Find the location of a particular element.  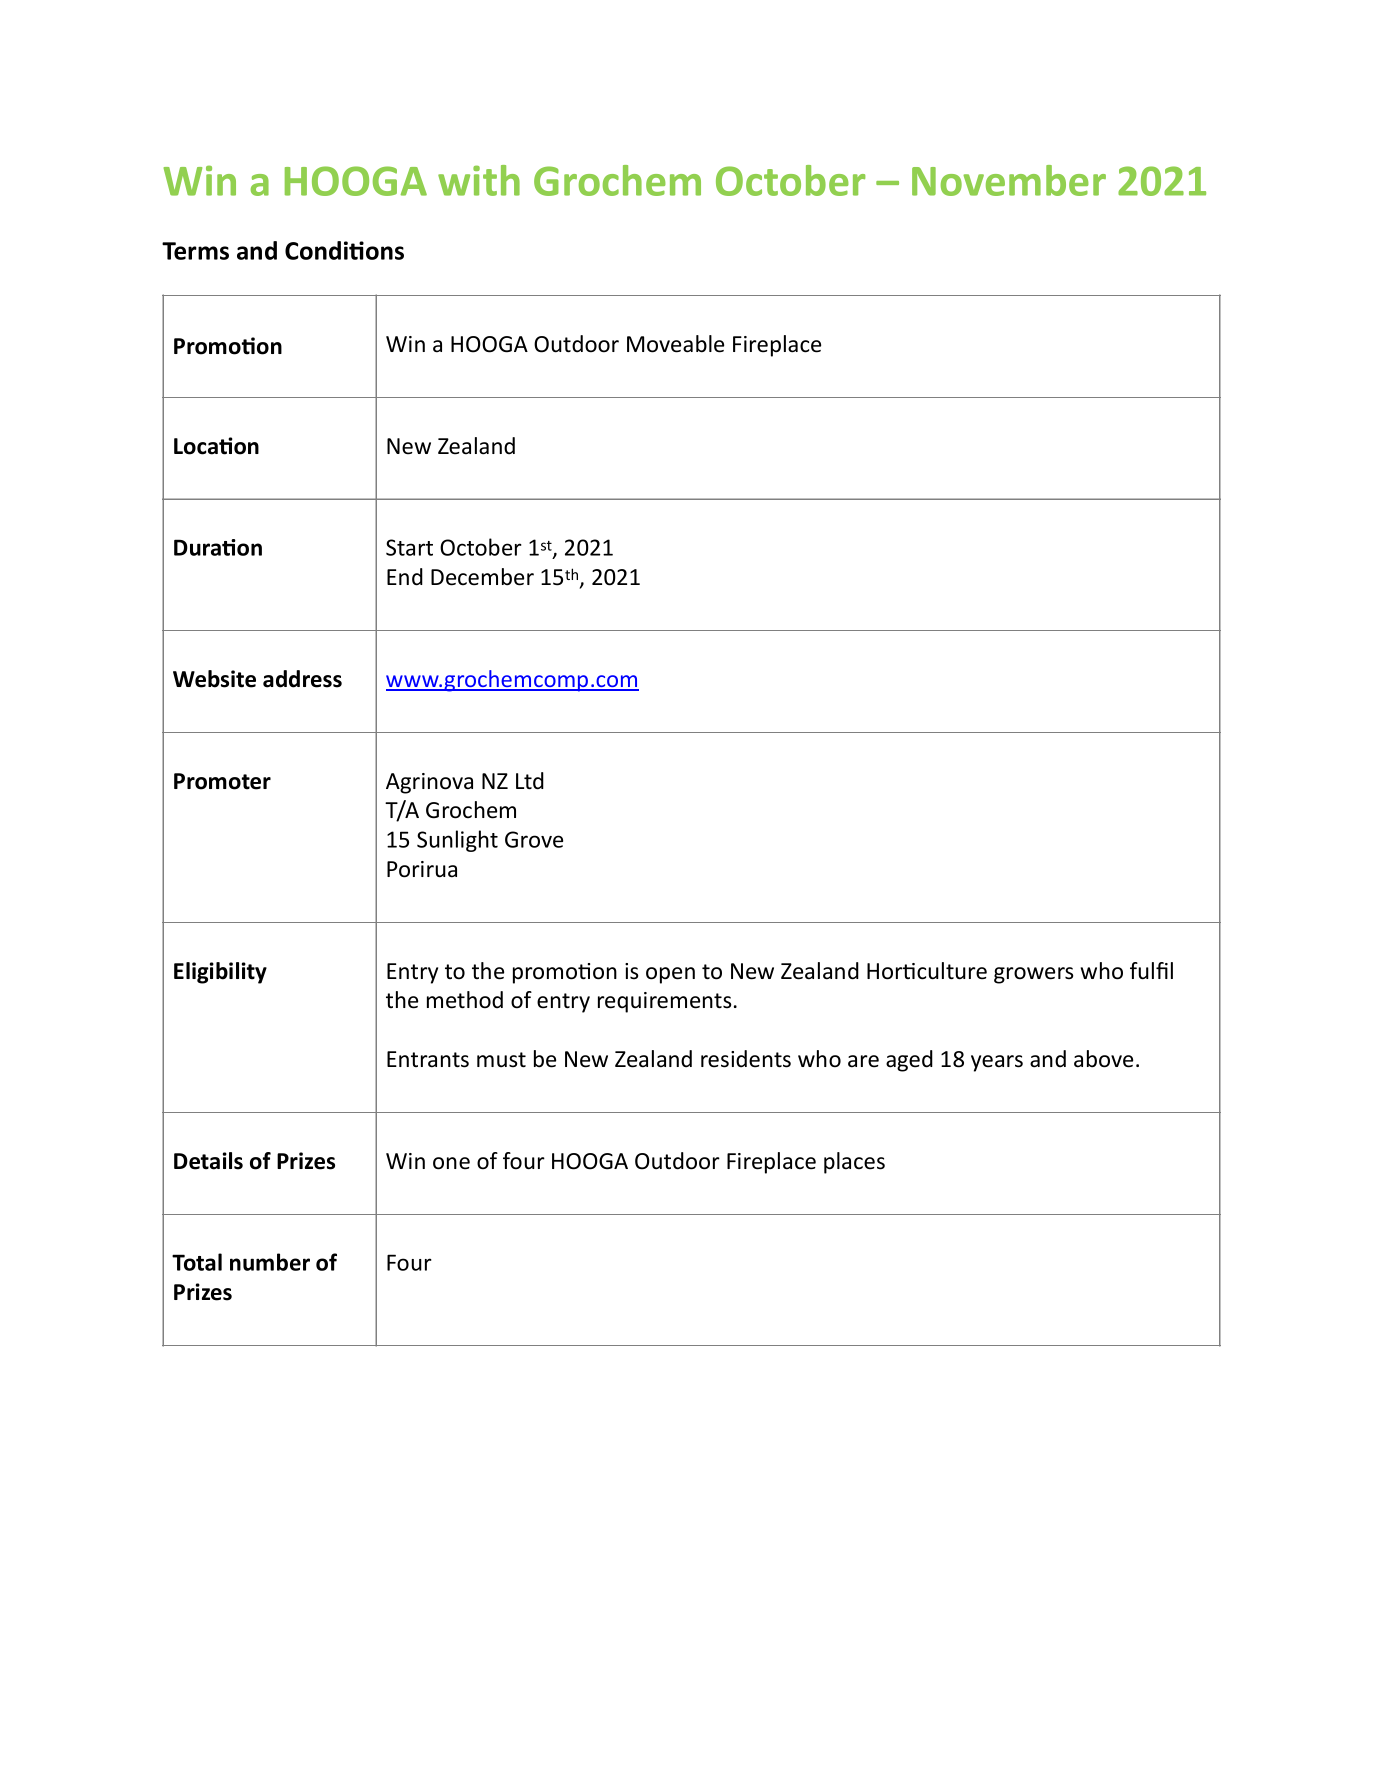

with is located at coordinates (479, 180).
